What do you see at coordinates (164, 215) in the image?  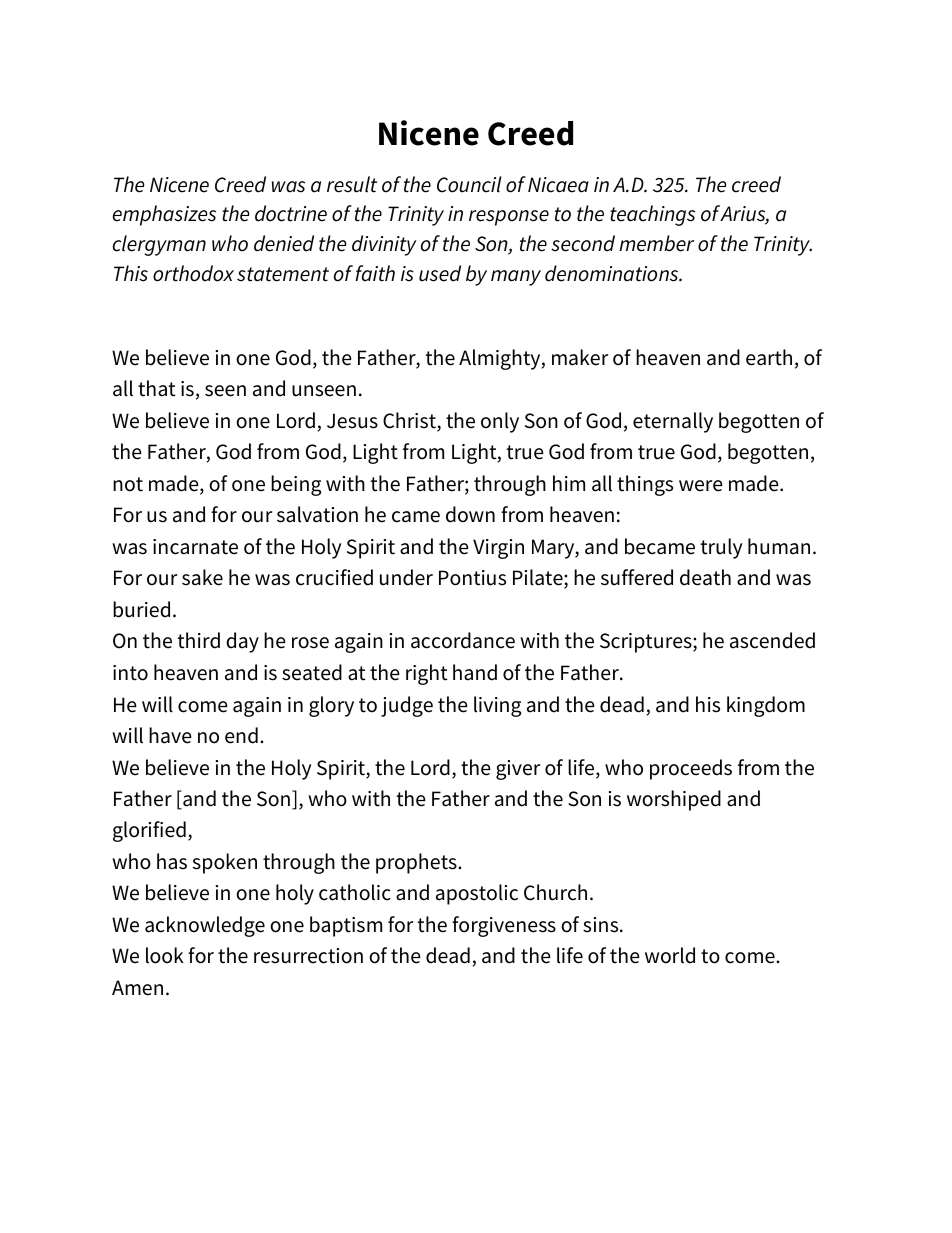 I see `emphasizes` at bounding box center [164, 215].
